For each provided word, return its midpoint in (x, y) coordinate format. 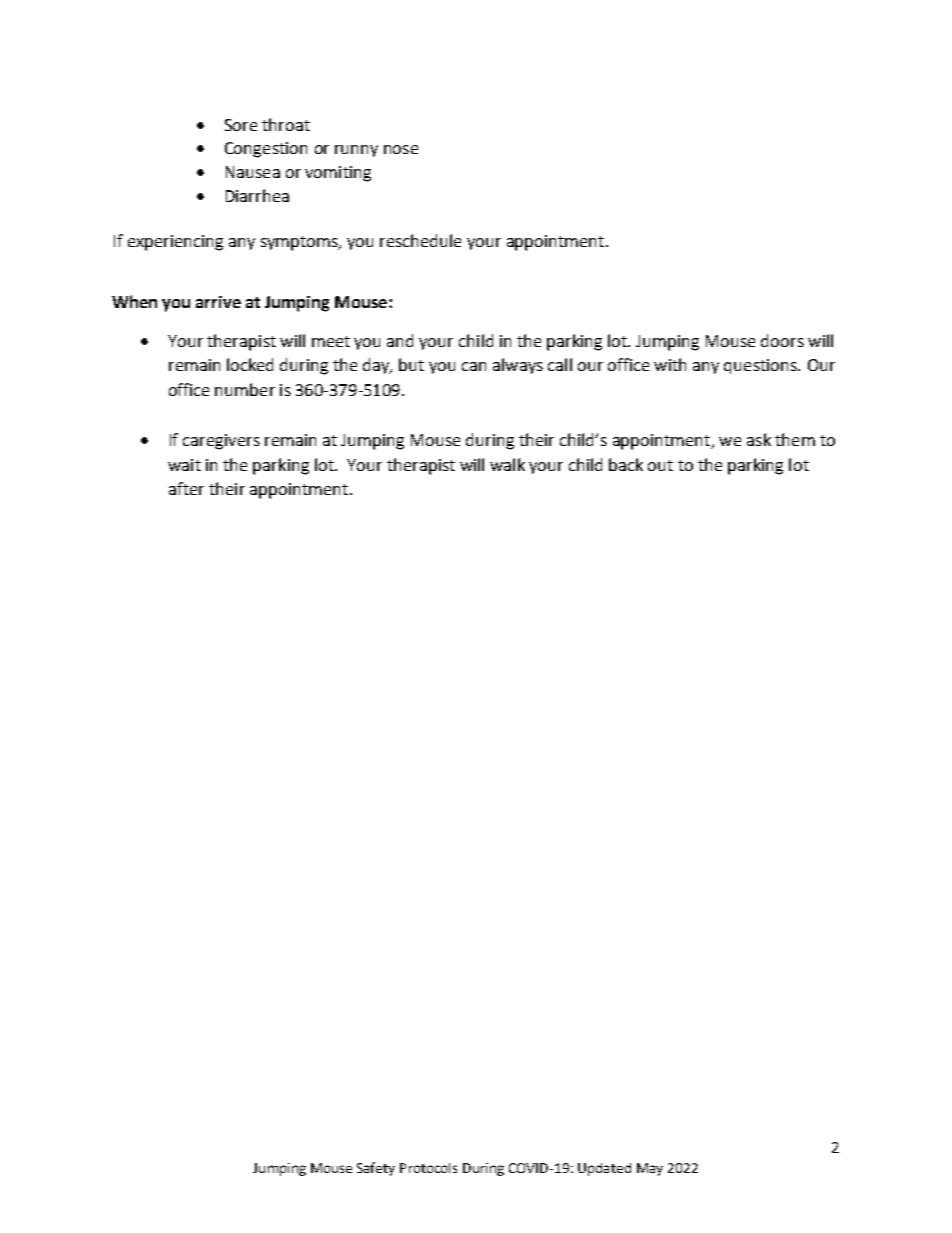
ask (759, 439)
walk (507, 464)
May (650, 1169)
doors (782, 340)
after (186, 488)
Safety (376, 1169)
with (670, 364)
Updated (604, 1169)
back (626, 464)
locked (250, 364)
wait (184, 465)
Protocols (428, 1168)
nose (401, 149)
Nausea (253, 172)
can (474, 366)
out (660, 465)
